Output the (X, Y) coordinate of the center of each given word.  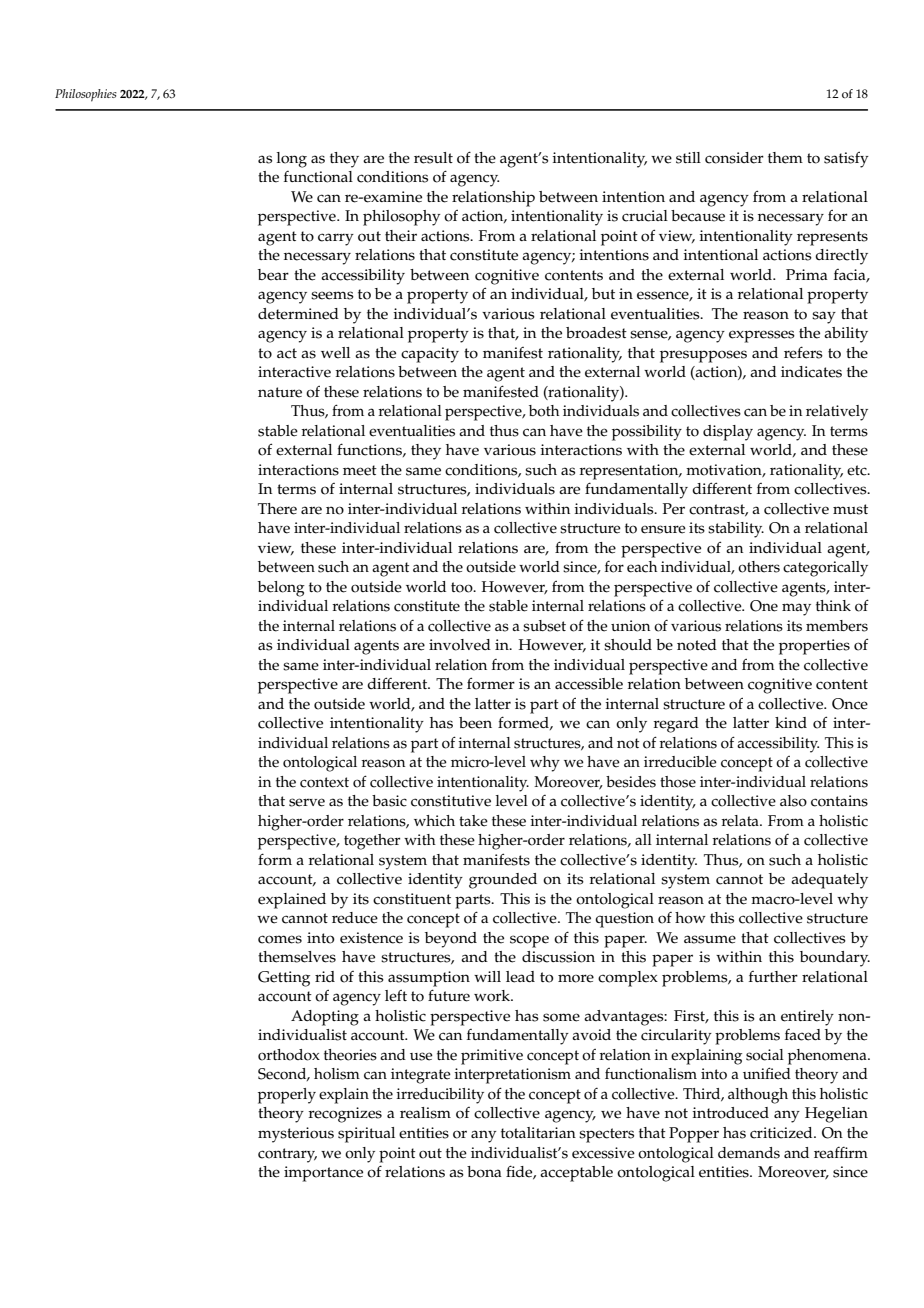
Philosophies (86, 95)
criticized (782, 1133)
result (433, 158)
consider (734, 158)
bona (484, 1172)
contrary (287, 1155)
